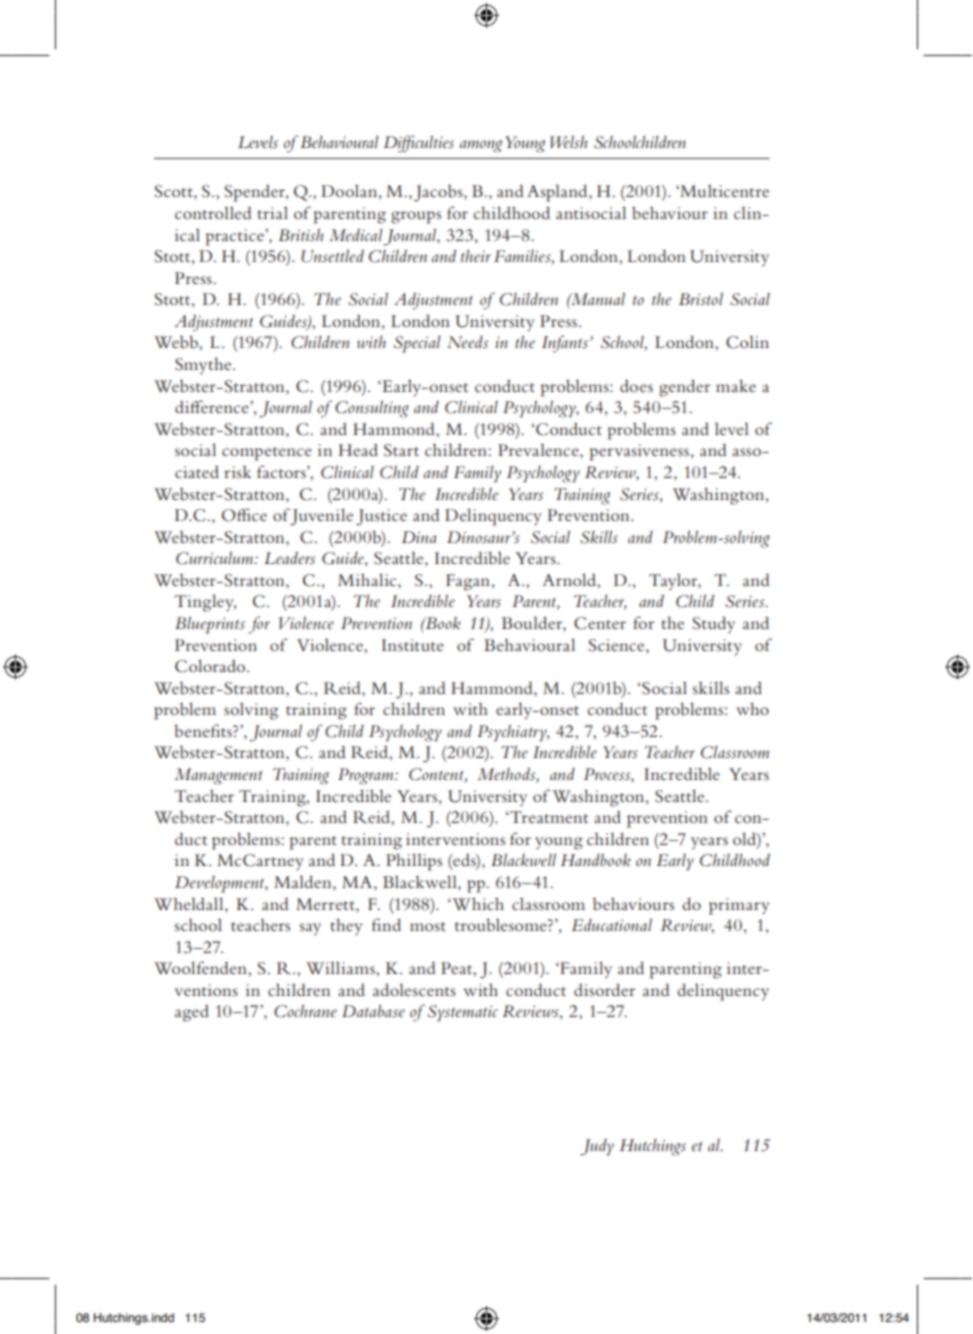 Image resolution: width=973 pixels, height=1334 pixels. What do you see at coordinates (568, 141) in the page?
I see `Welsh` at bounding box center [568, 141].
